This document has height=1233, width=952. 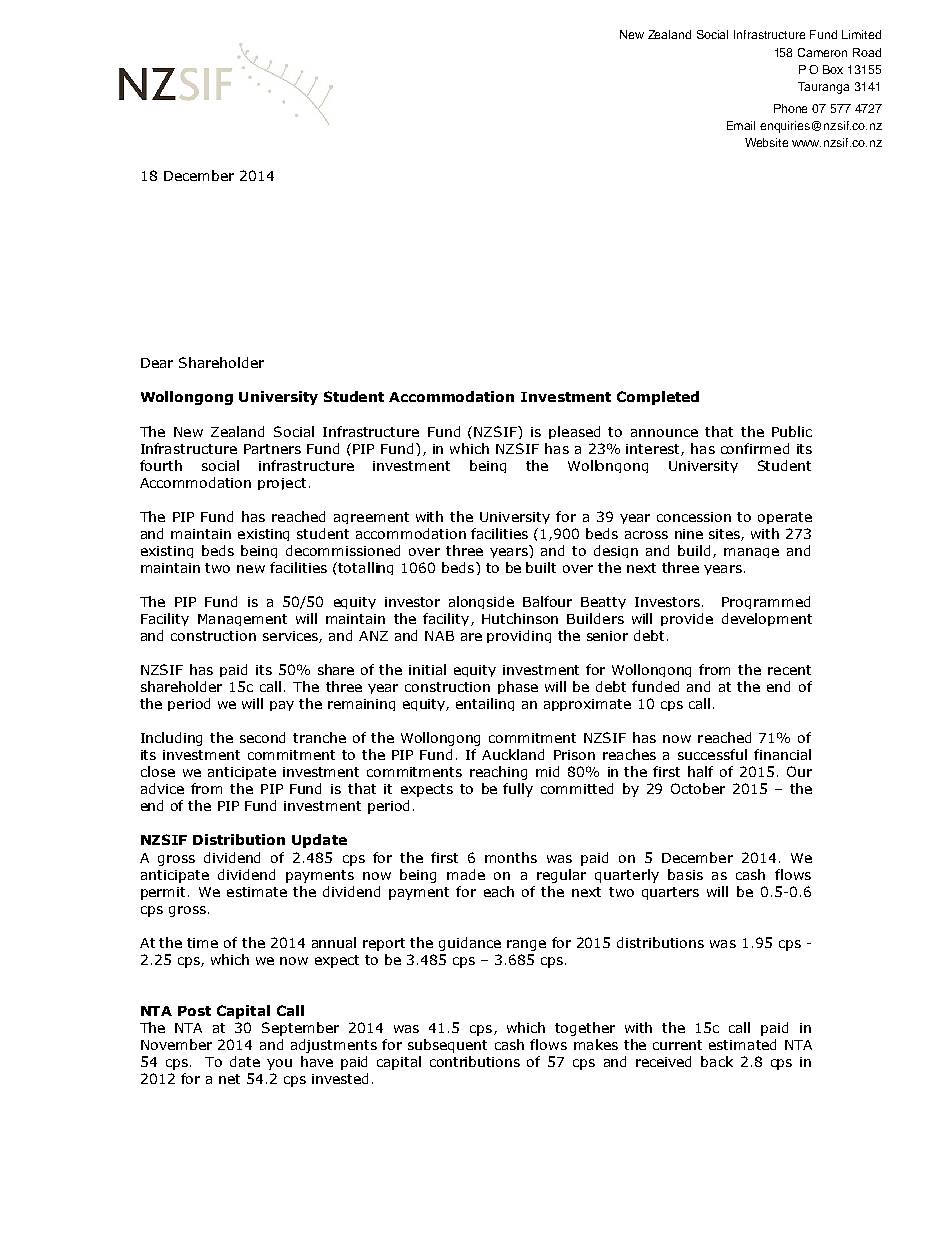 I want to click on financial, so click(x=782, y=754).
